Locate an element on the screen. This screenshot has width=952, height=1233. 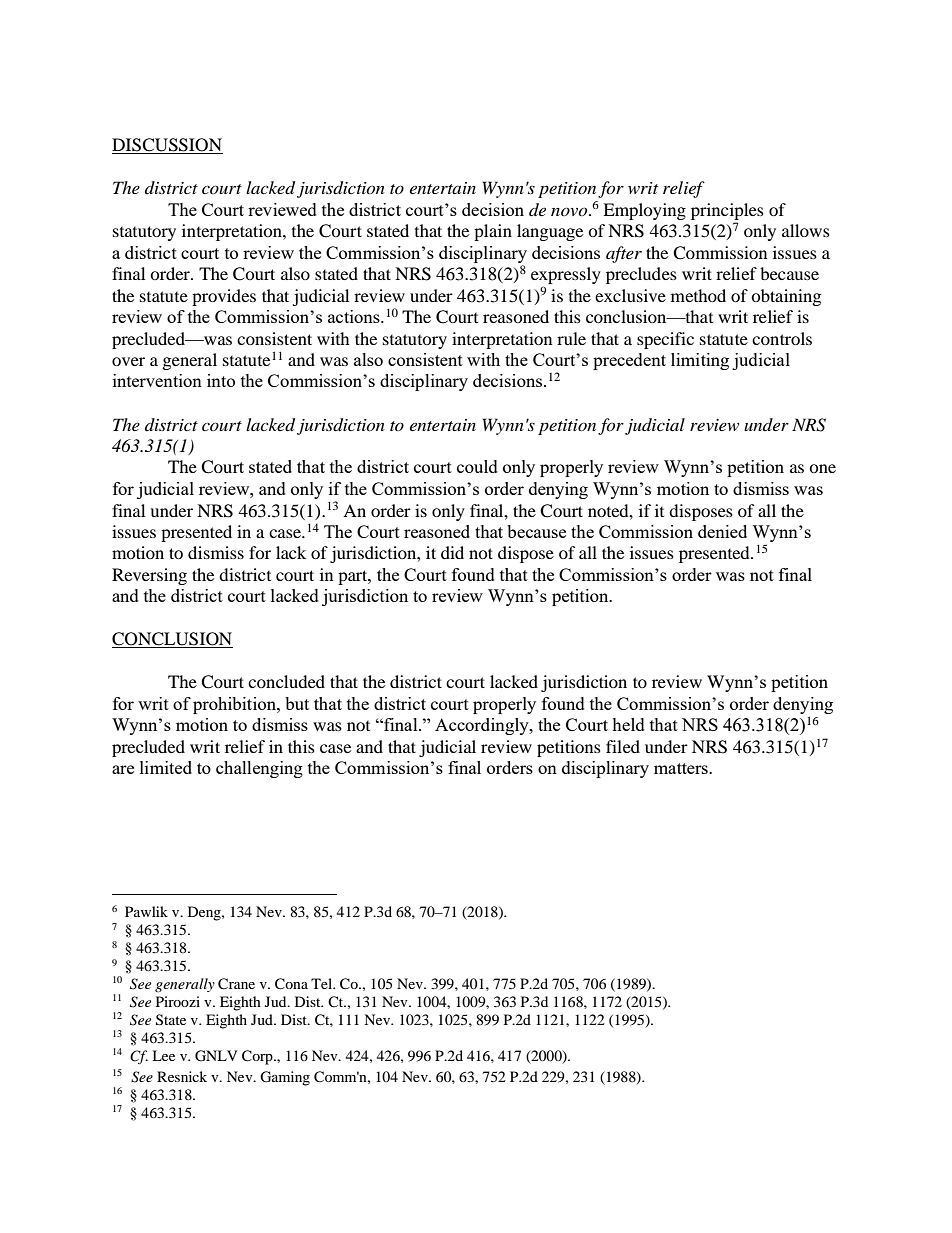
plain is located at coordinates (493, 232).
